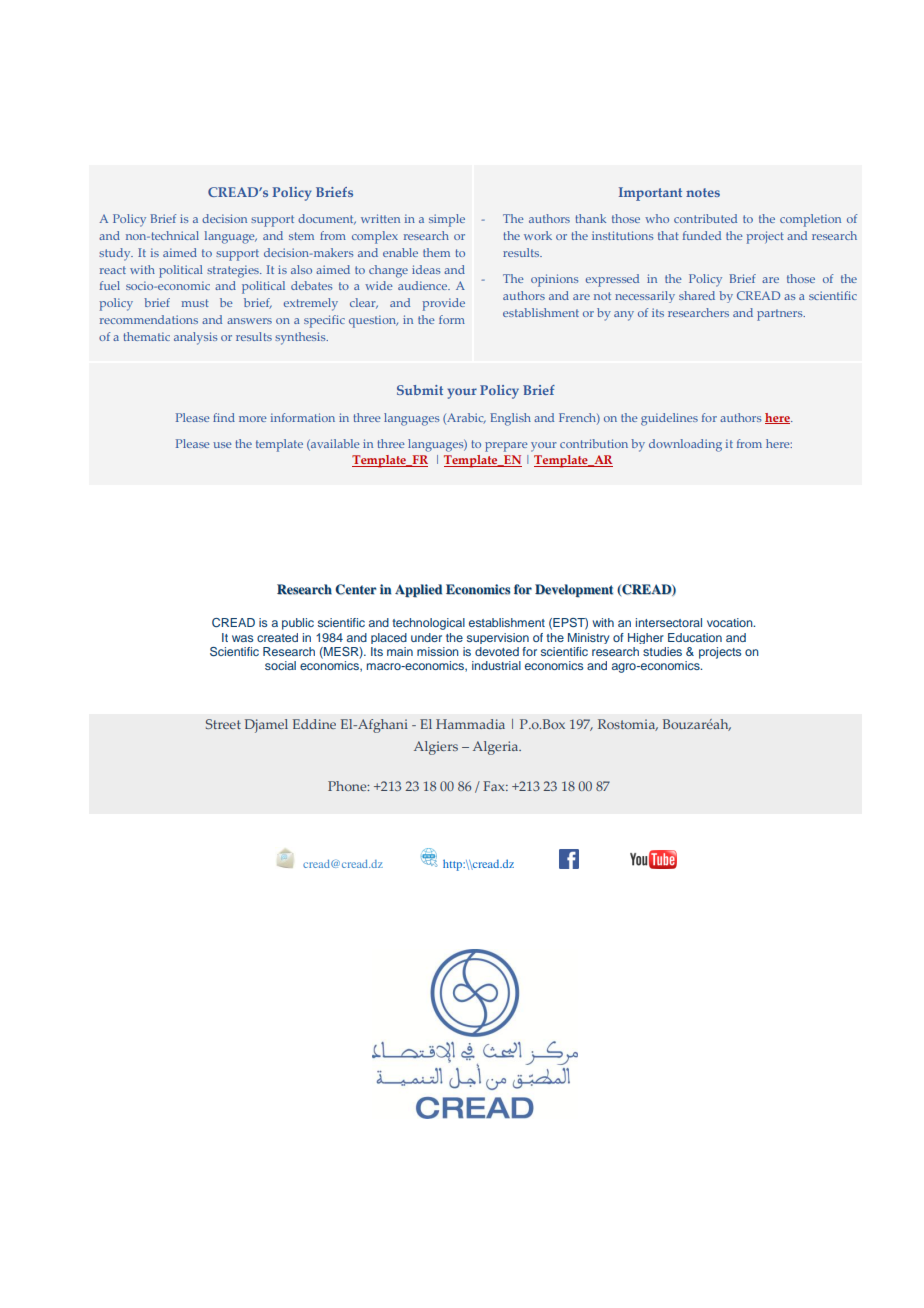  Describe the element at coordinates (495, 786) in the screenshot. I see `Fax` at that location.
